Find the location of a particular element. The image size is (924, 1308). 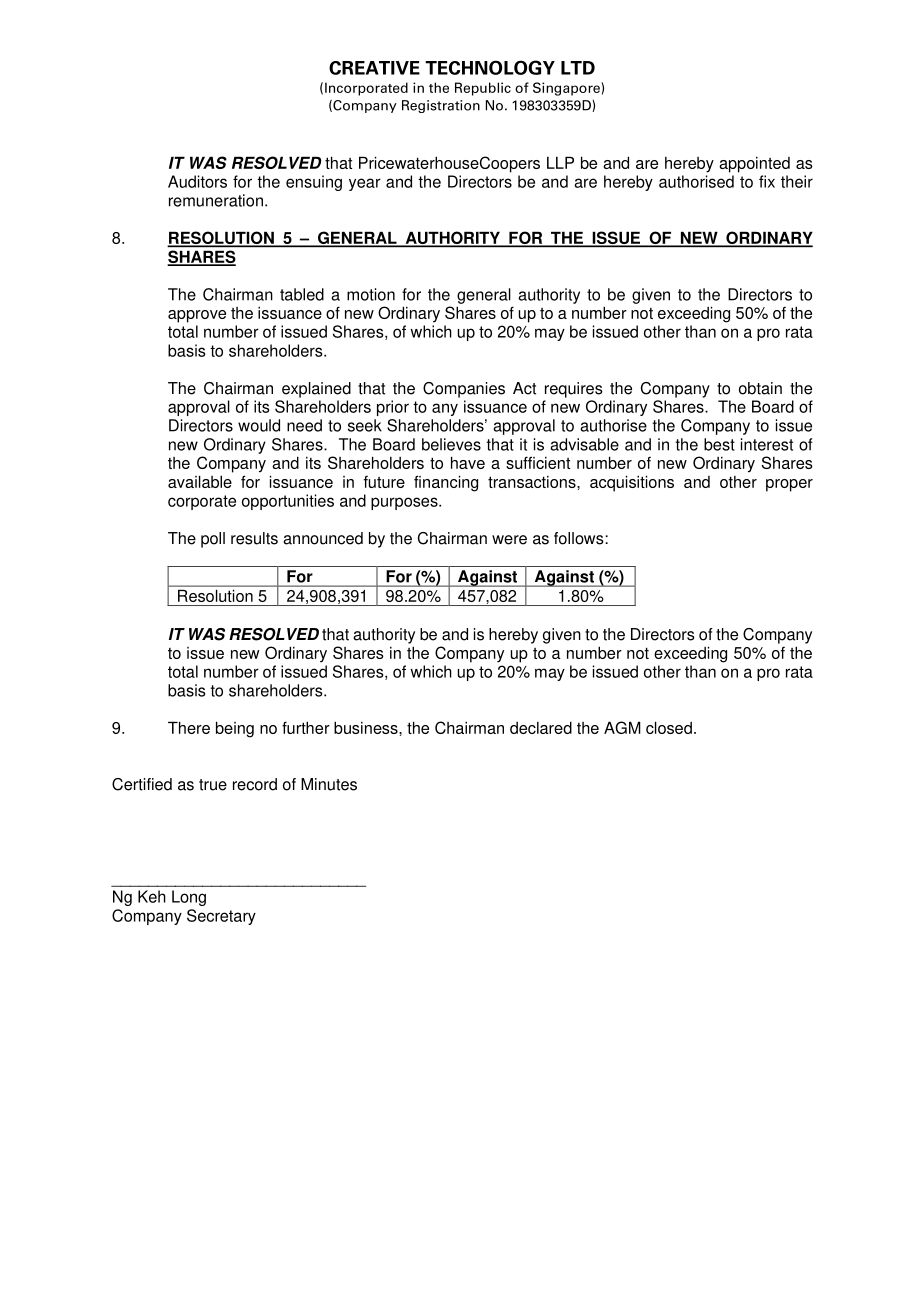

obtain is located at coordinates (760, 388).
